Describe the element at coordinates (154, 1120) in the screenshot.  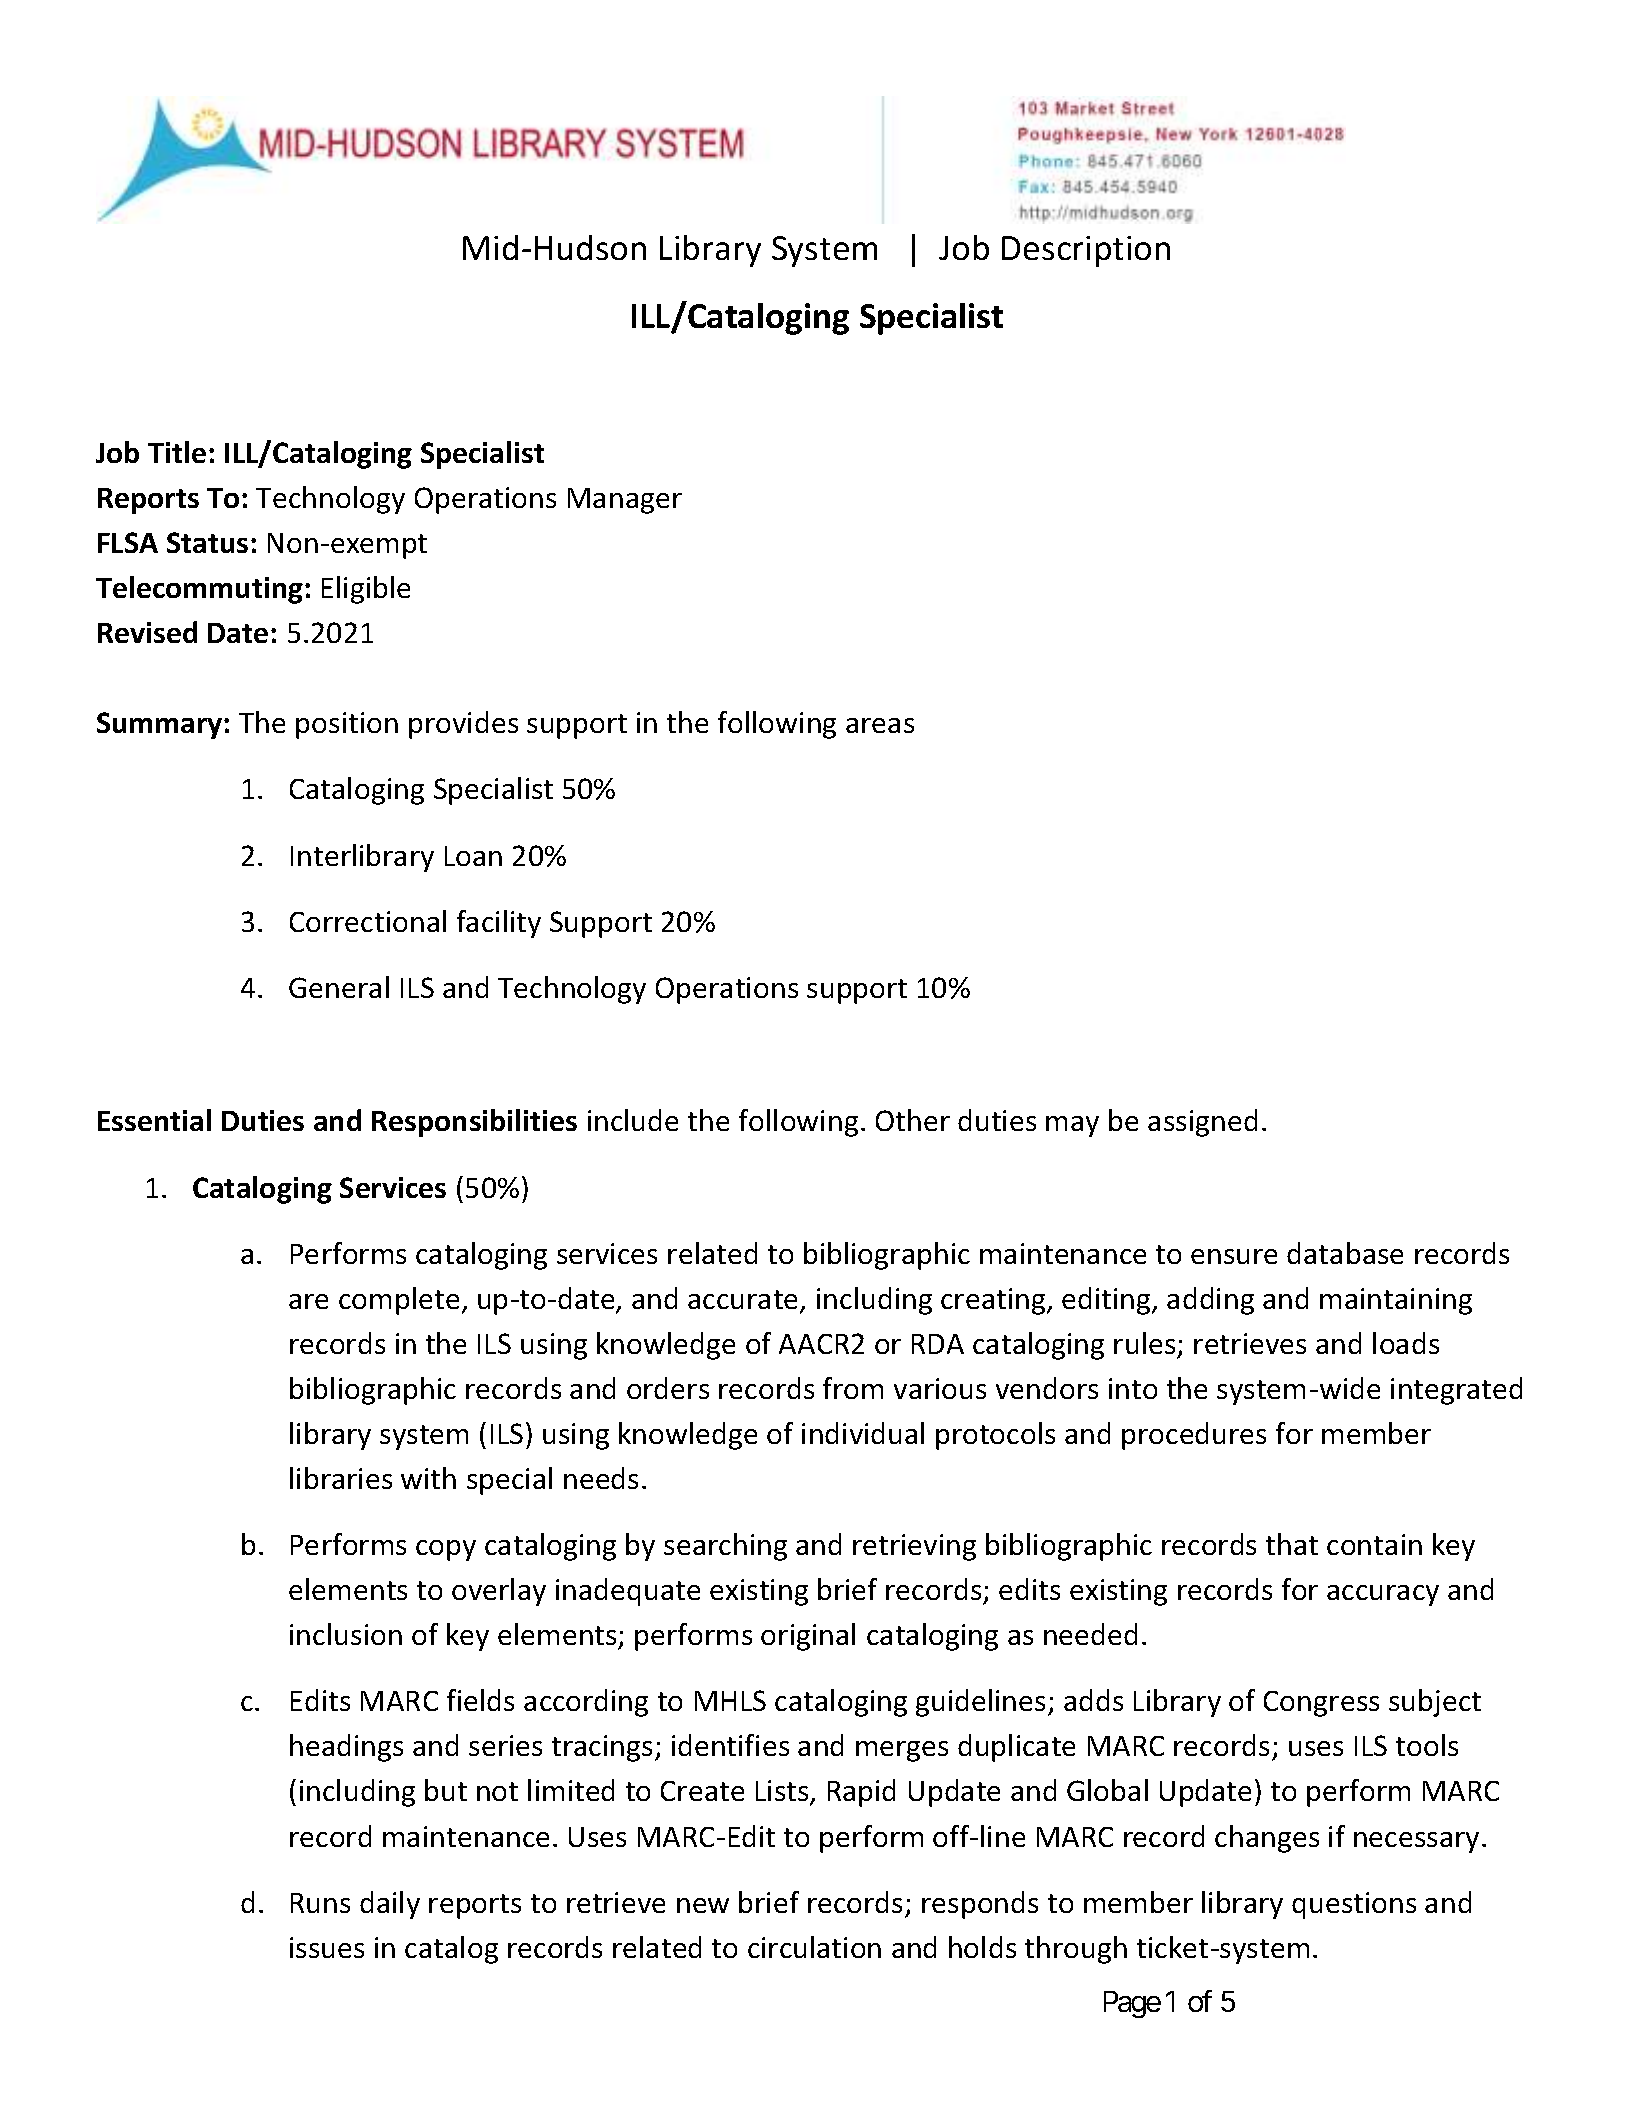
I see `Essential` at that location.
